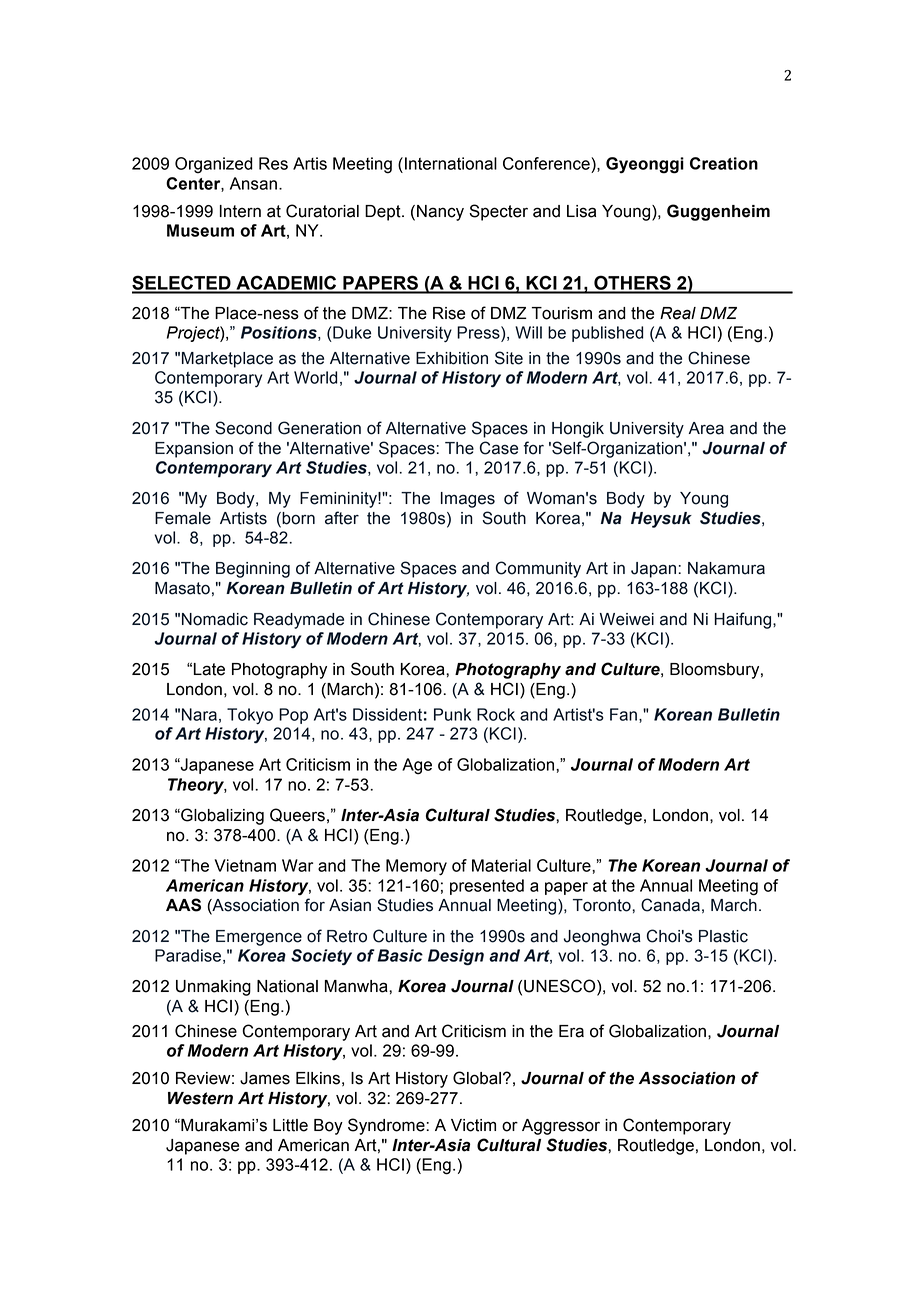 The width and height of the image is (924, 1308). What do you see at coordinates (499, 448) in the image?
I see `Case` at bounding box center [499, 448].
